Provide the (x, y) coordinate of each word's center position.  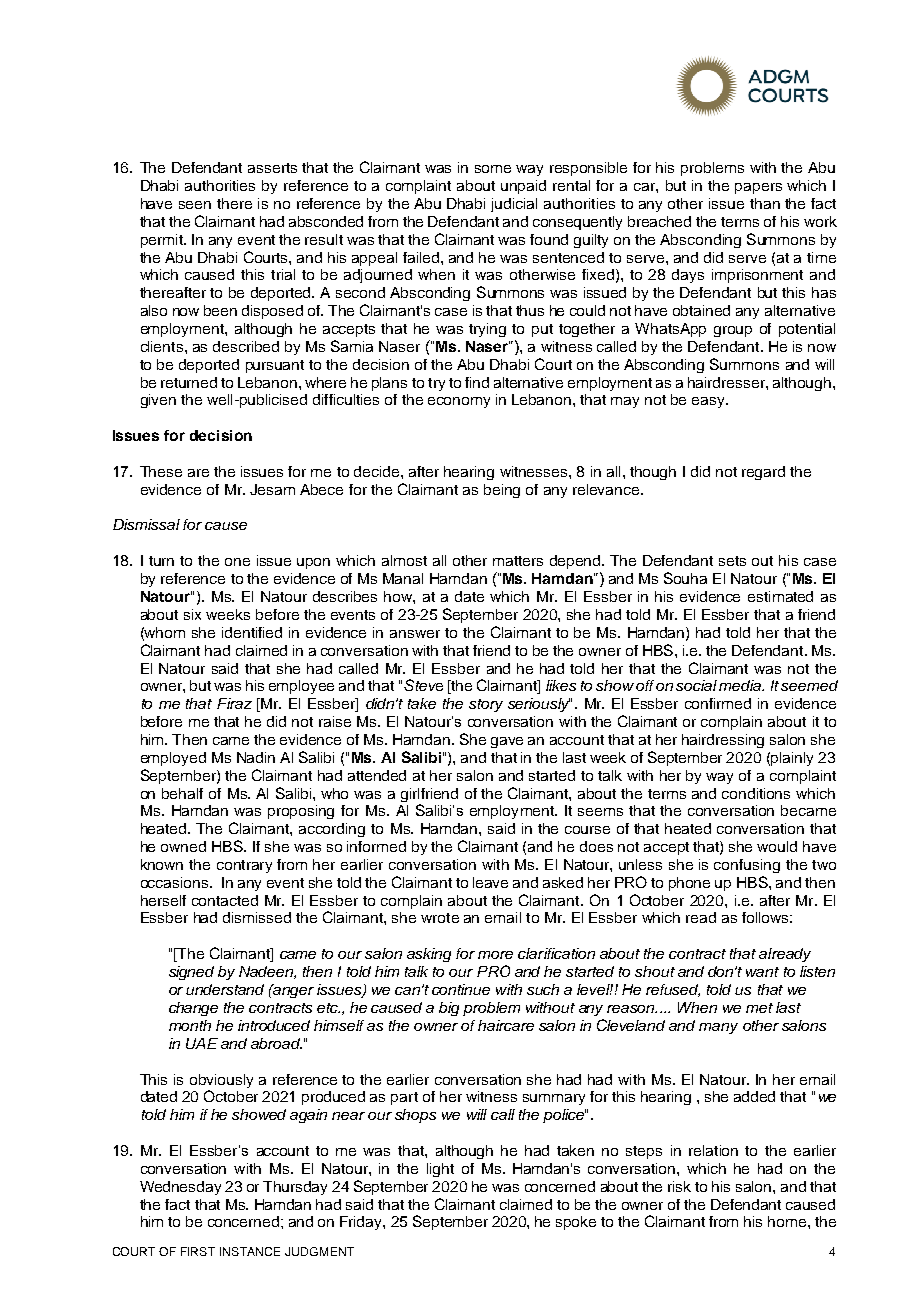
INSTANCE (250, 1251)
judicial (514, 205)
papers (758, 188)
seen (195, 205)
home (788, 1221)
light (440, 1170)
